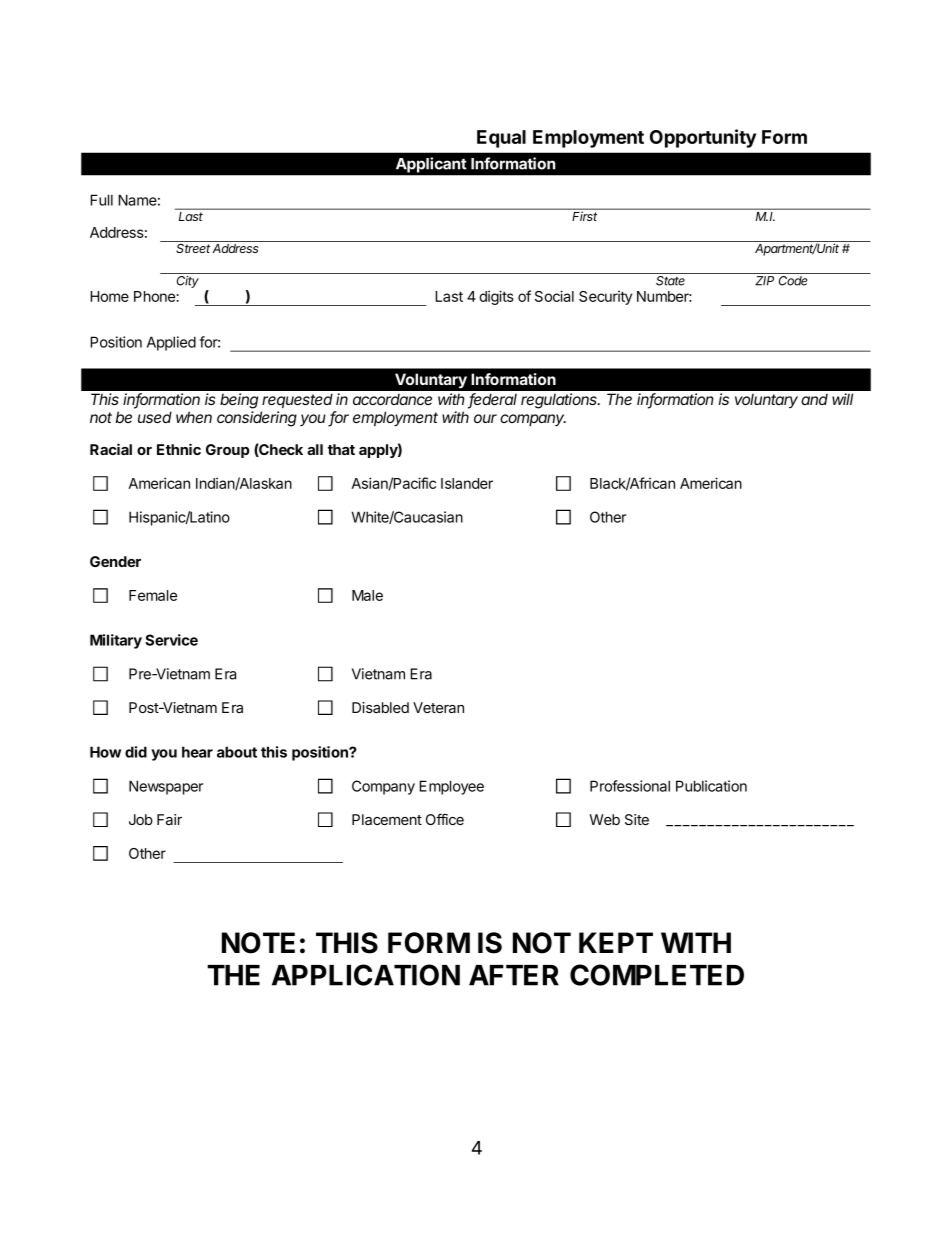 Image resolution: width=952 pixels, height=1233 pixels. What do you see at coordinates (438, 707) in the page?
I see `Veteran` at bounding box center [438, 707].
